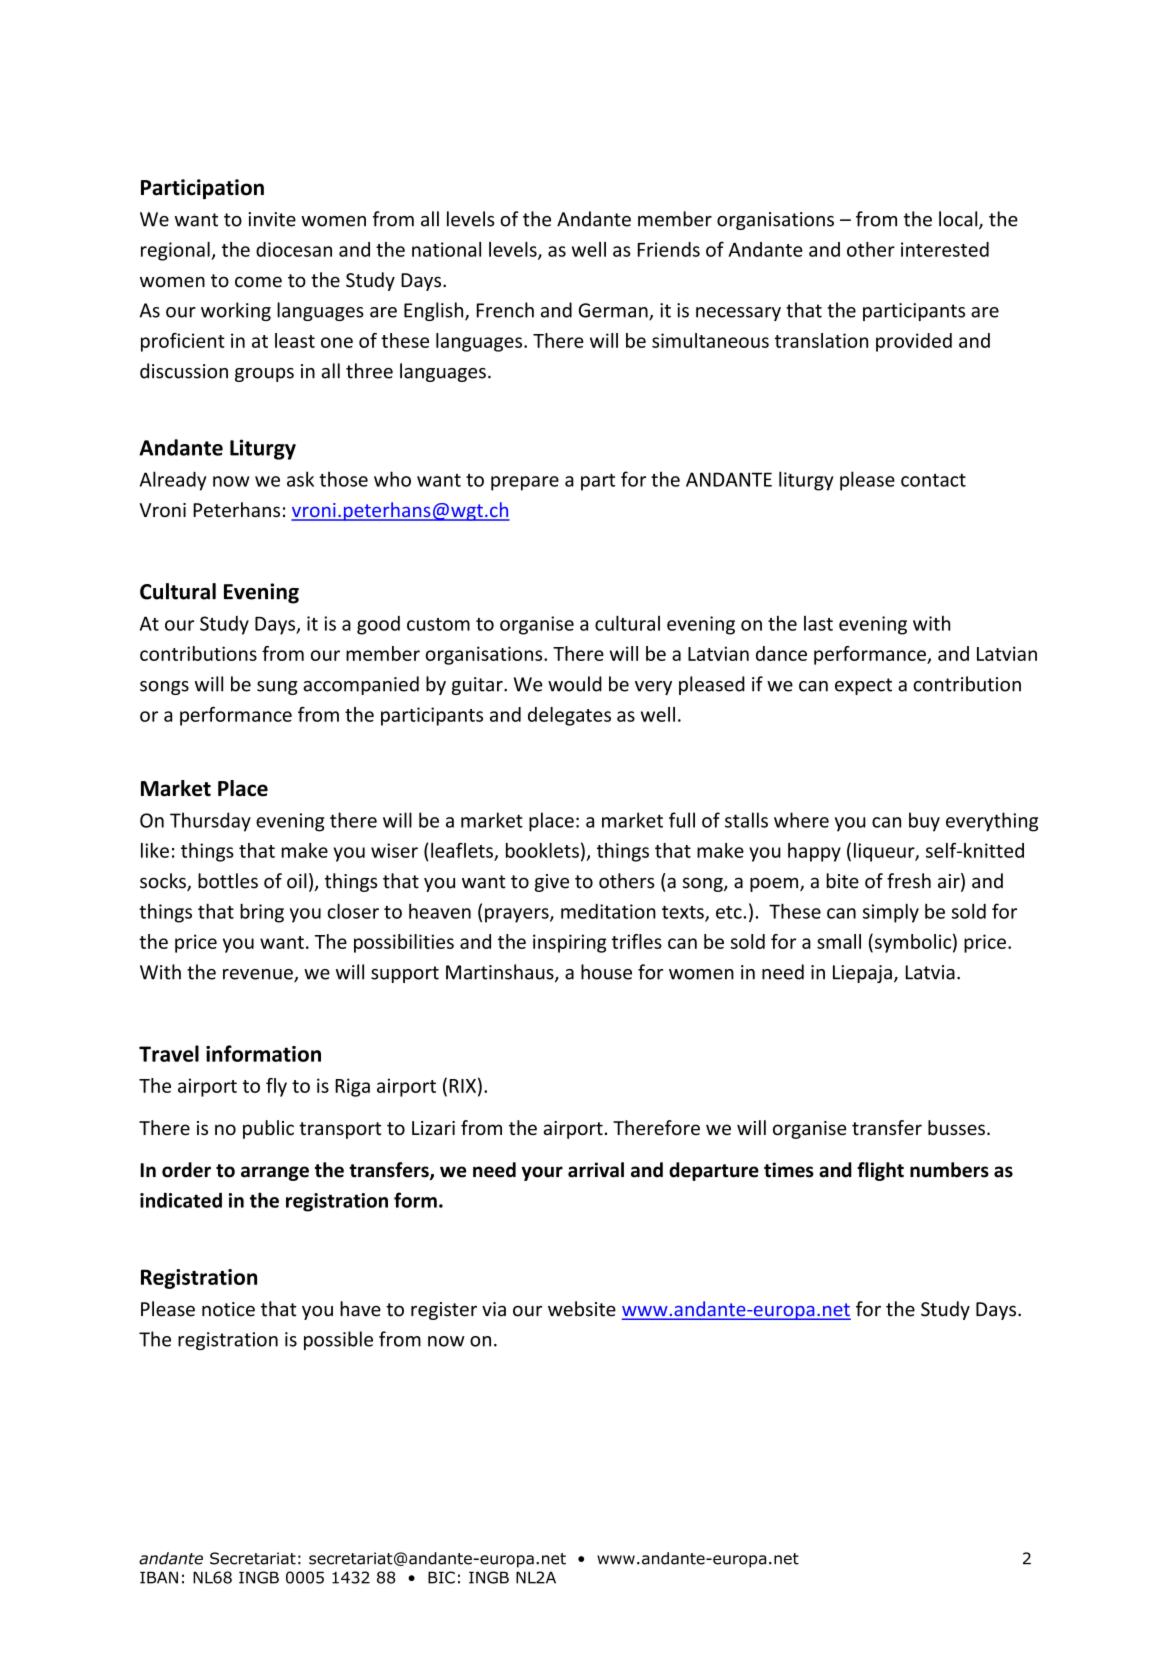 The height and width of the page is (1656, 1171). Describe the element at coordinates (552, 883) in the page. I see `give` at that location.
